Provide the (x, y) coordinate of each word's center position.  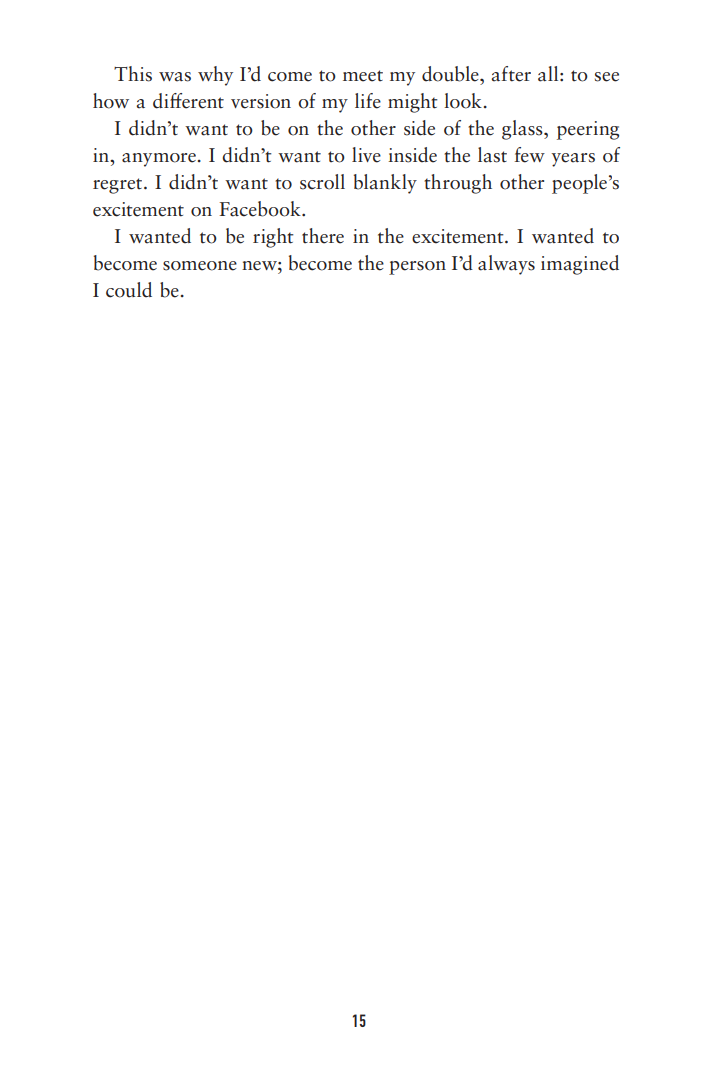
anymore (159, 160)
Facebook (261, 209)
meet (363, 76)
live (366, 155)
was (175, 77)
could (129, 290)
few (530, 155)
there (323, 236)
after (511, 74)
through (458, 184)
